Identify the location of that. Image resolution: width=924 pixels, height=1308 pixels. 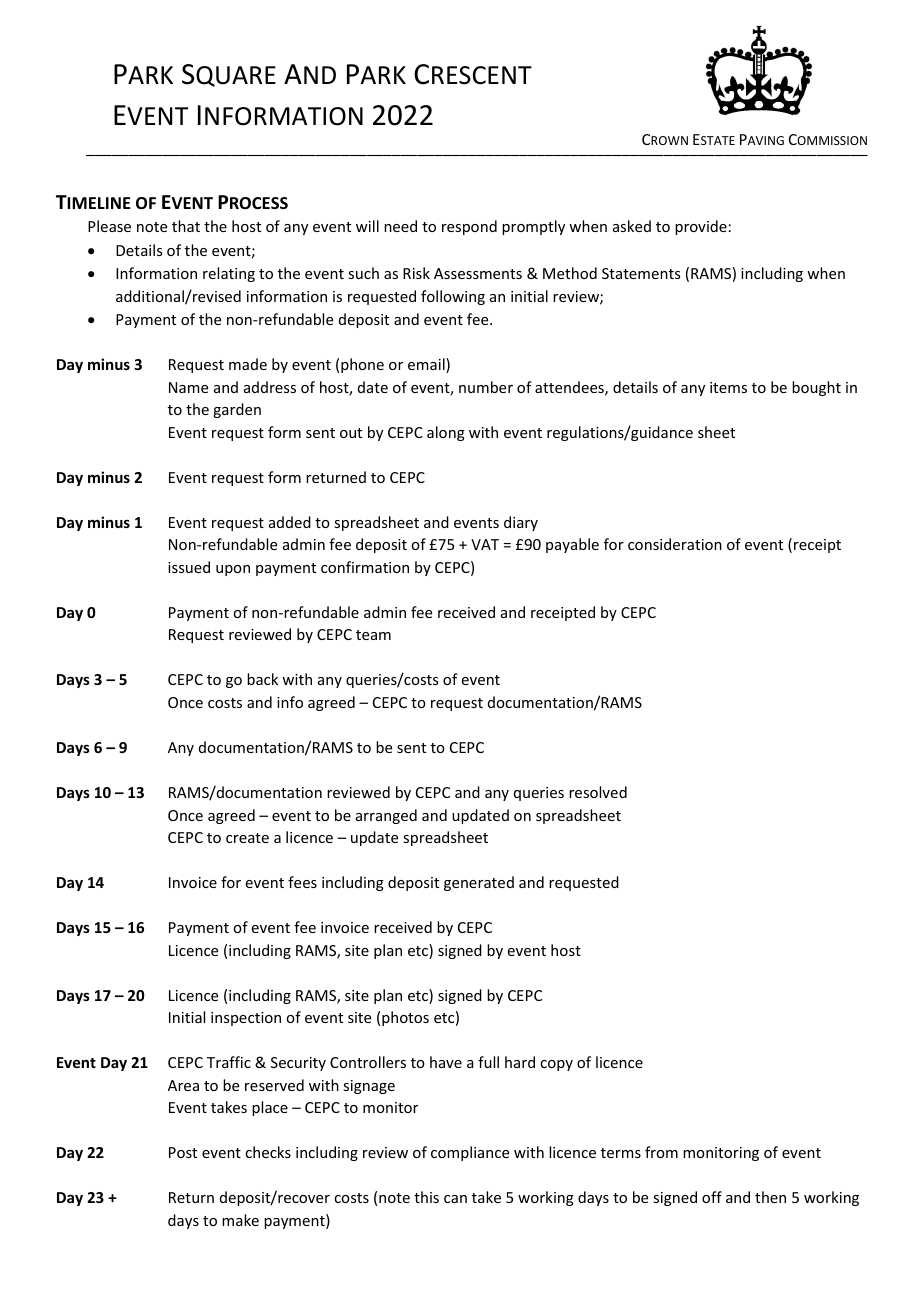
(186, 226).
